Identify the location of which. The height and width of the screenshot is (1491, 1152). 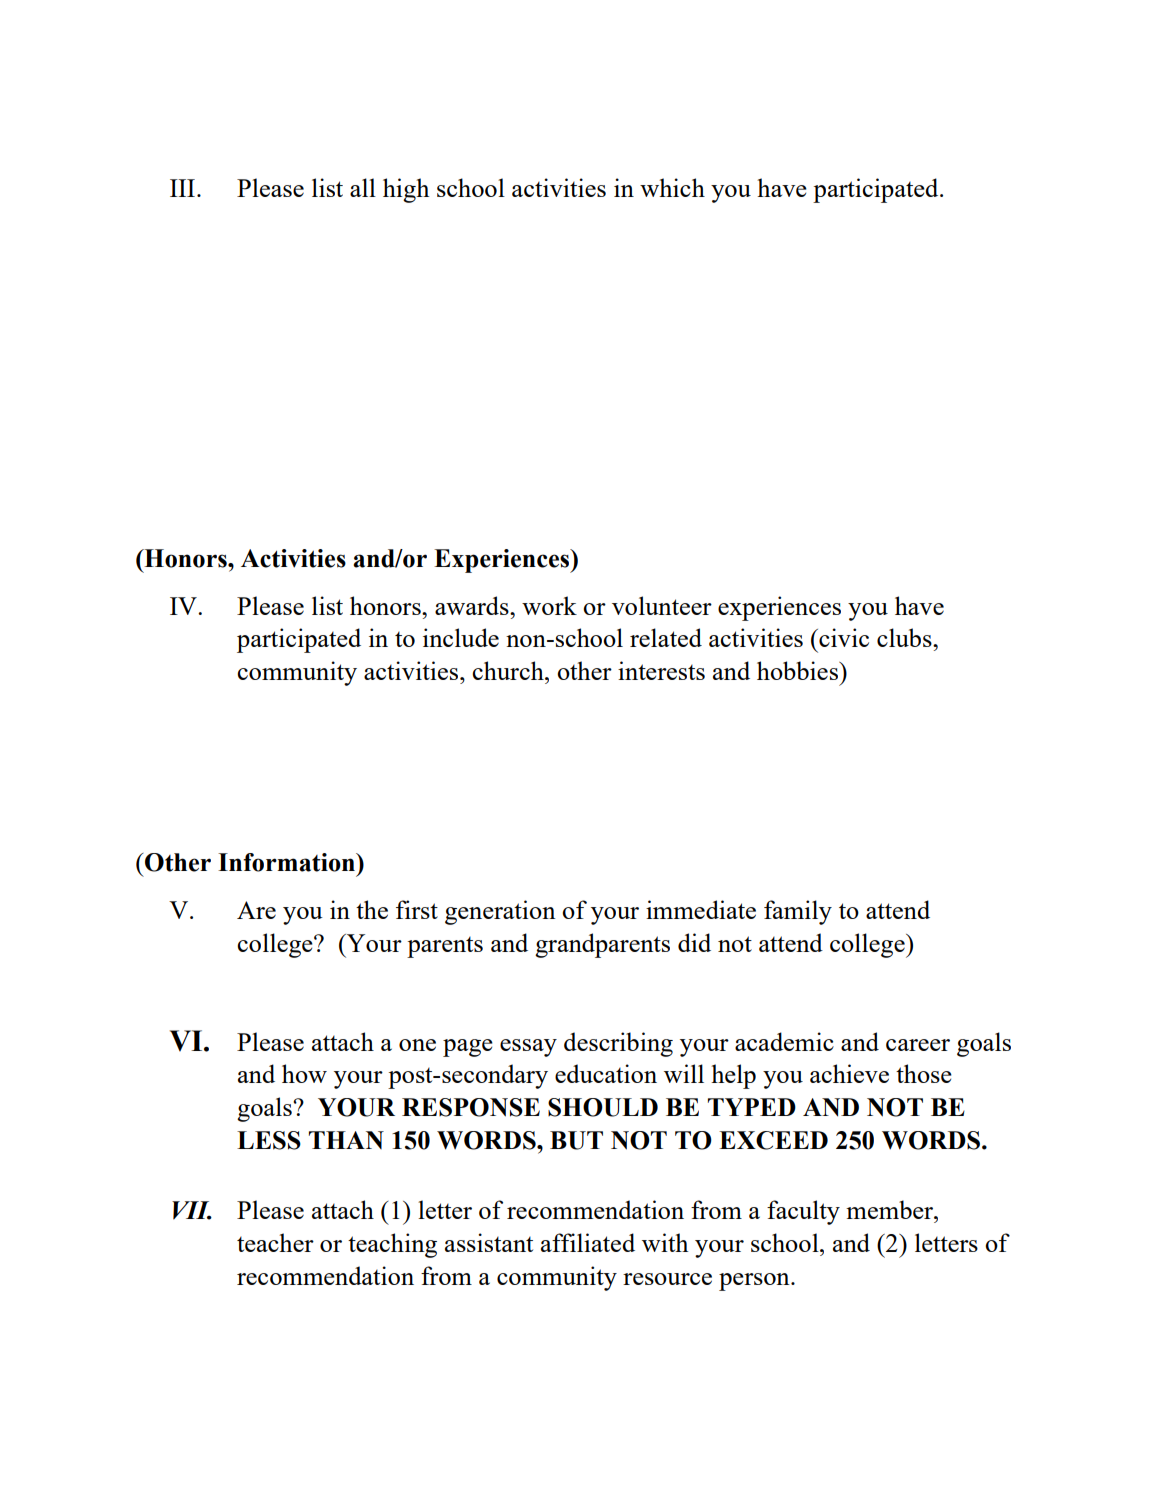
(672, 187).
